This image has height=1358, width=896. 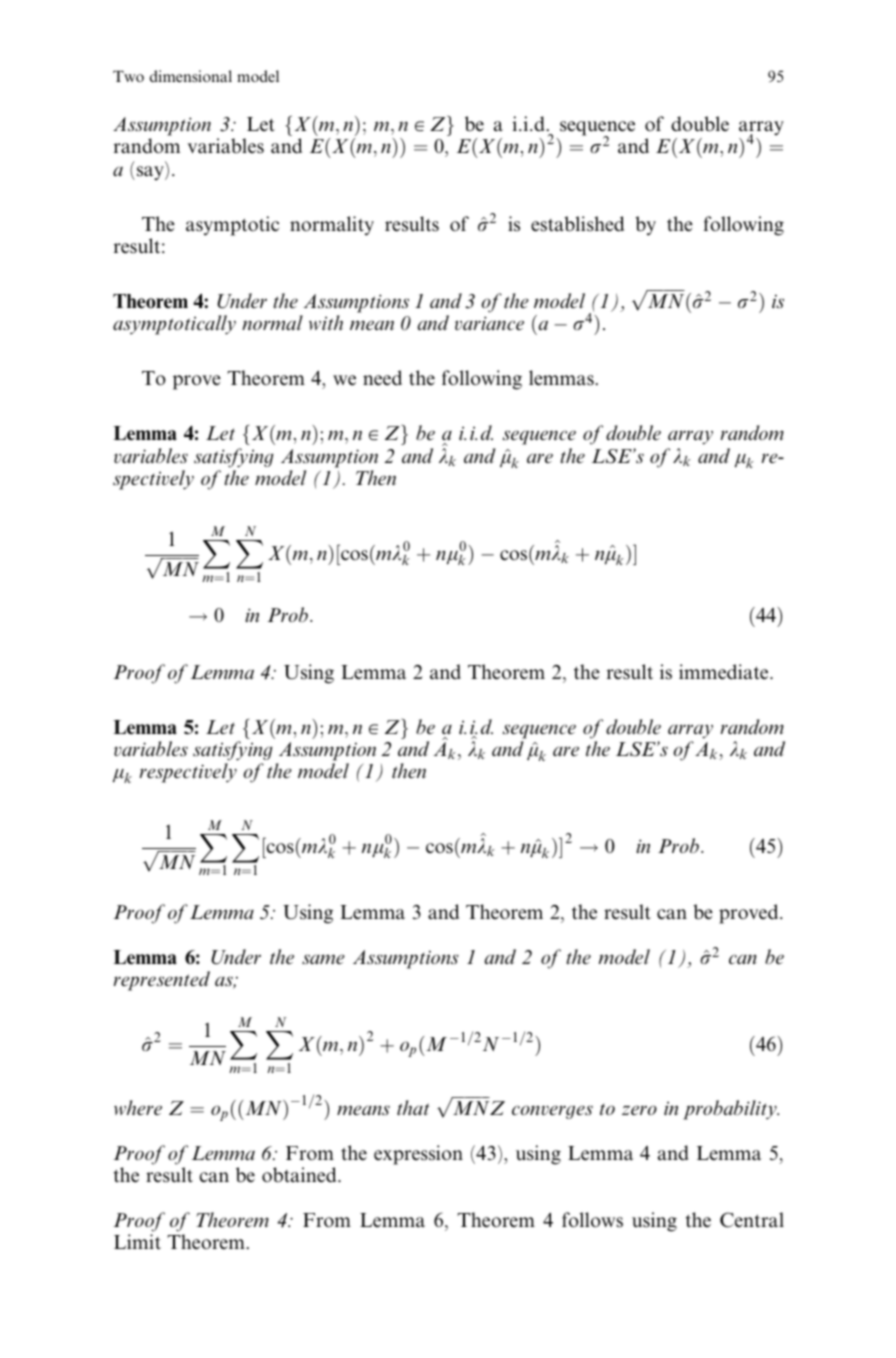 What do you see at coordinates (725, 672) in the image?
I see `immediate` at bounding box center [725, 672].
